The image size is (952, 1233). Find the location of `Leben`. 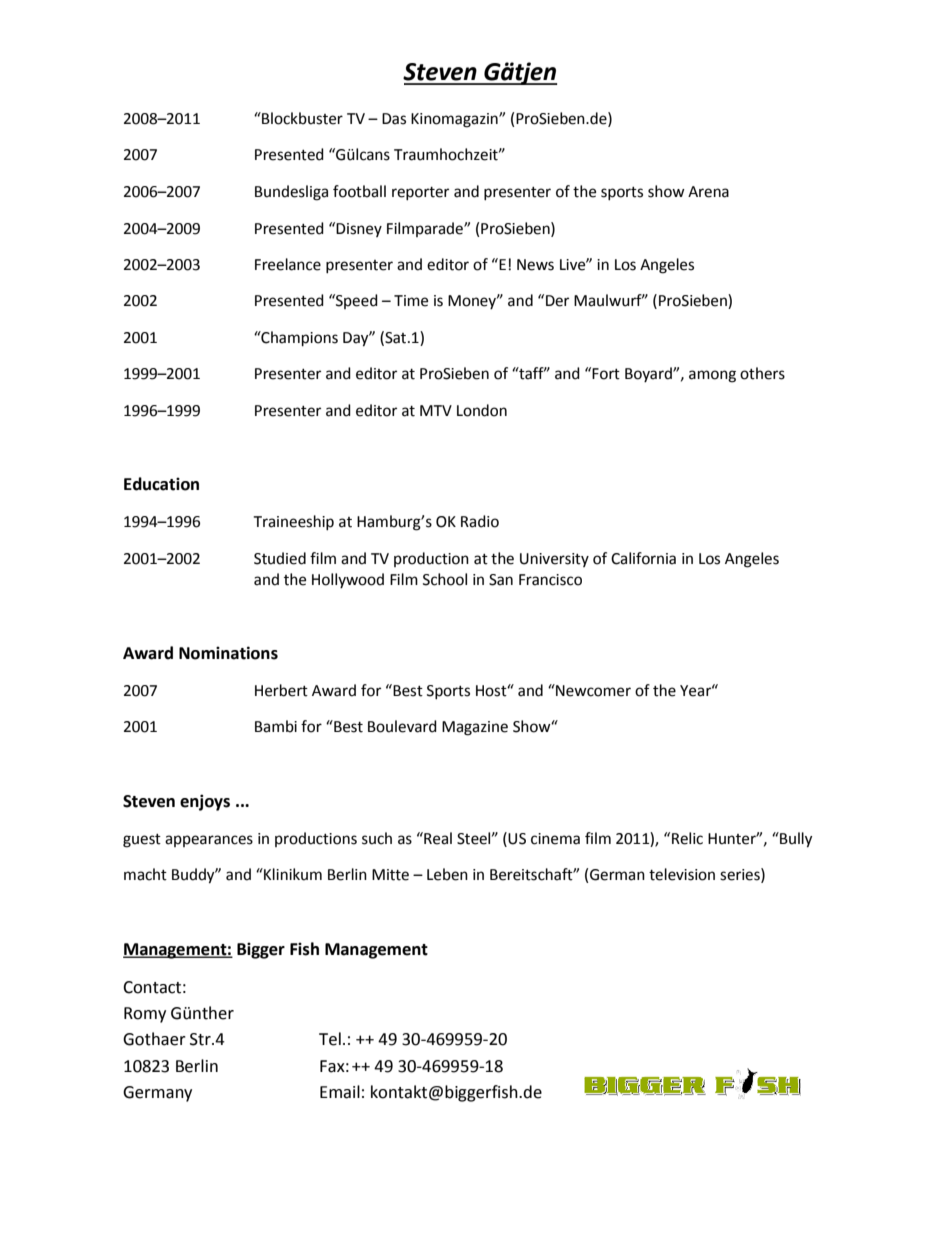

Leben is located at coordinates (447, 874).
